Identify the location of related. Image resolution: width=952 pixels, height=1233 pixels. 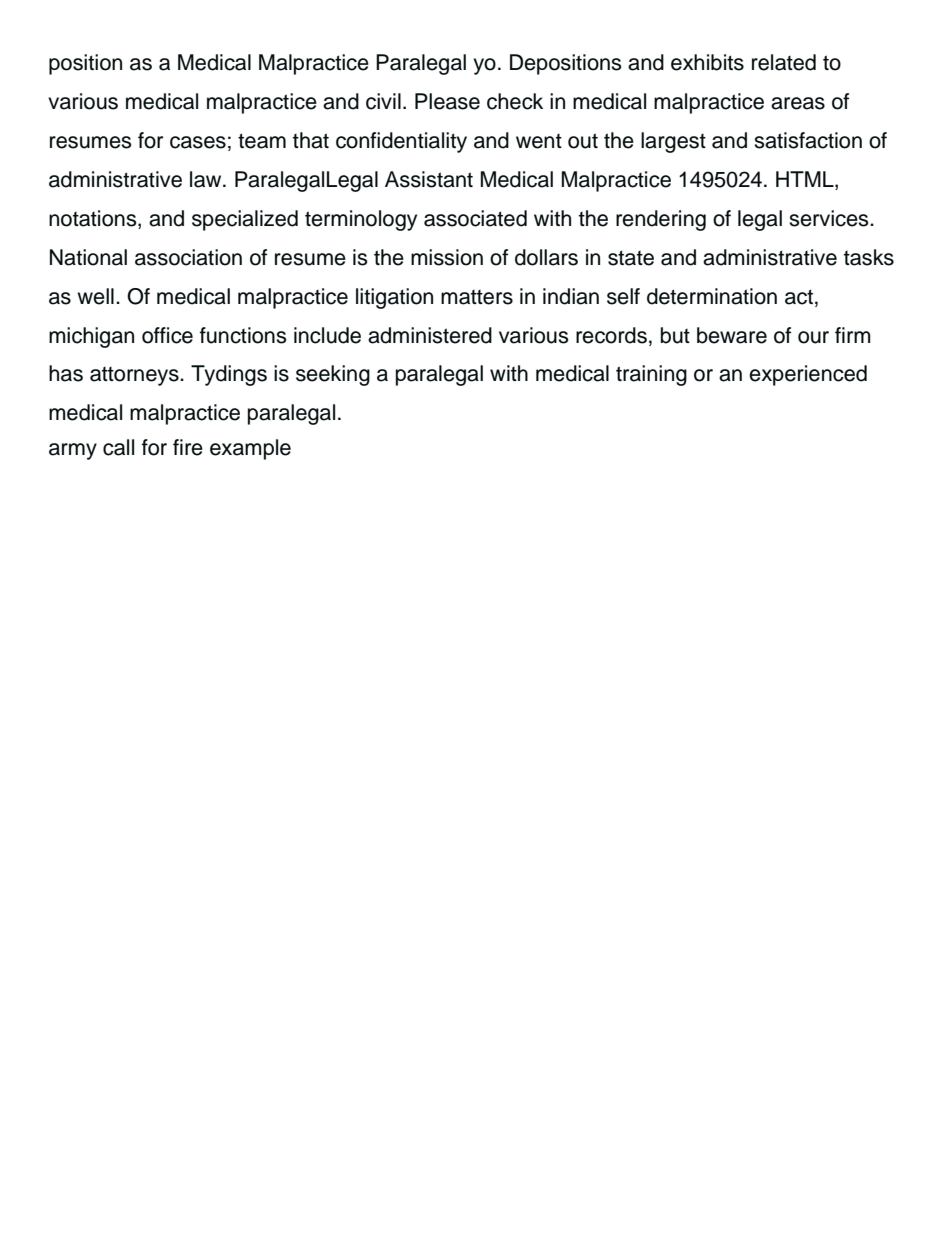
(784, 62).
